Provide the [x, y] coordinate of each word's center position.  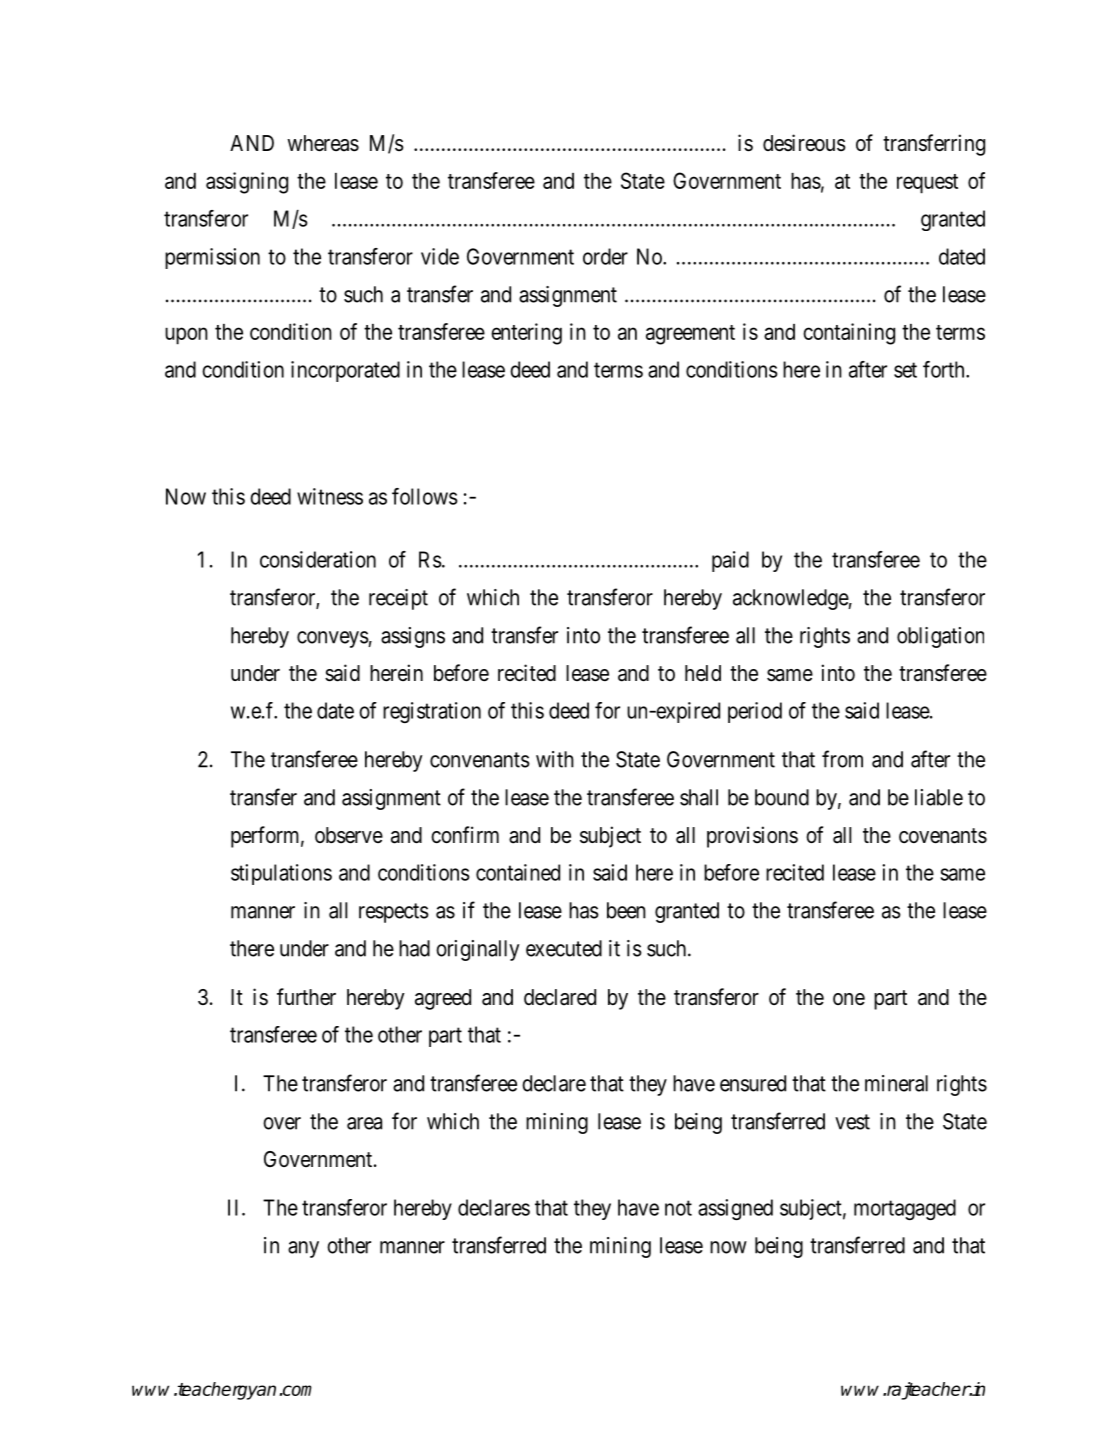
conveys [333, 639]
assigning [247, 183]
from [842, 759]
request [927, 184]
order [605, 256]
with [555, 759]
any [303, 1249]
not [678, 1208]
